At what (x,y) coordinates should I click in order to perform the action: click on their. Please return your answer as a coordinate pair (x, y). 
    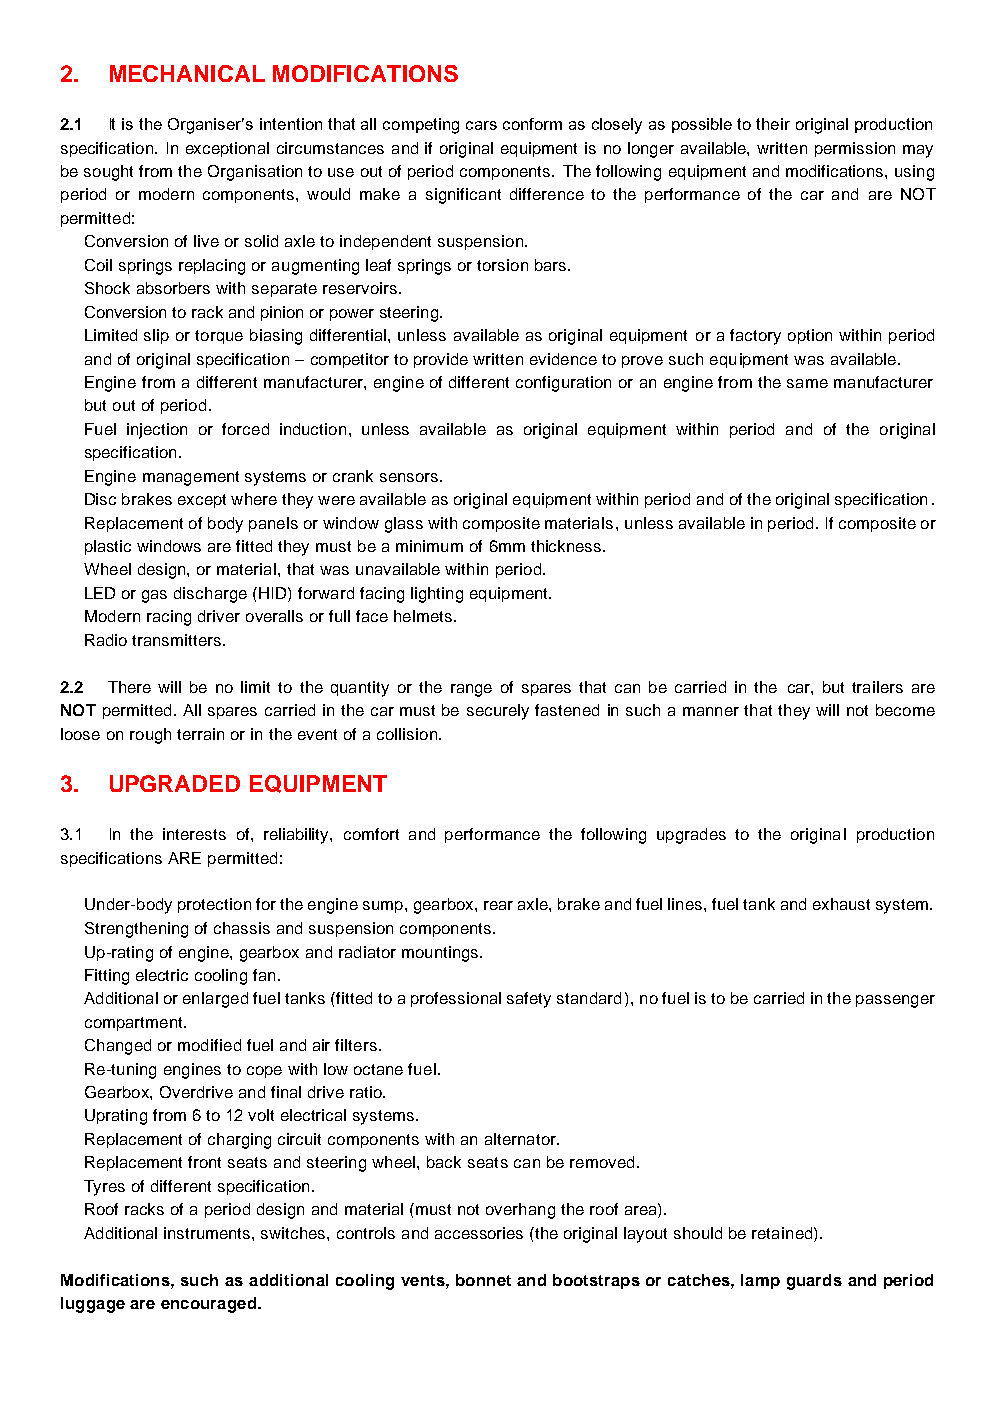
    Looking at the image, I should click on (773, 124).
